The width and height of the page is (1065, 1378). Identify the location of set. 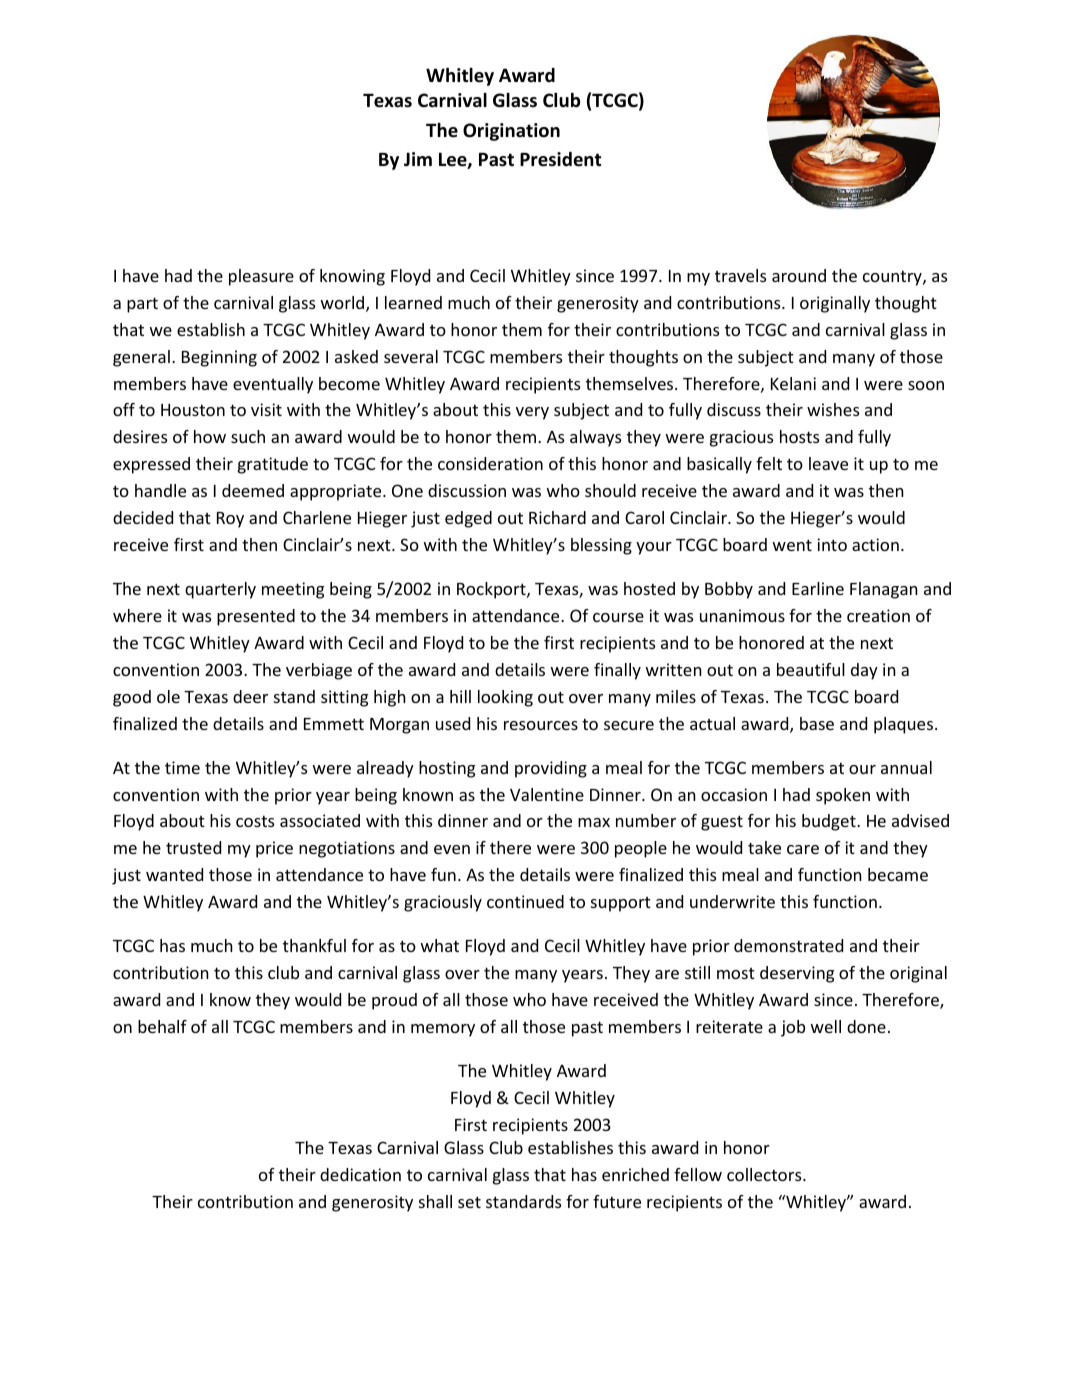
(469, 1202).
